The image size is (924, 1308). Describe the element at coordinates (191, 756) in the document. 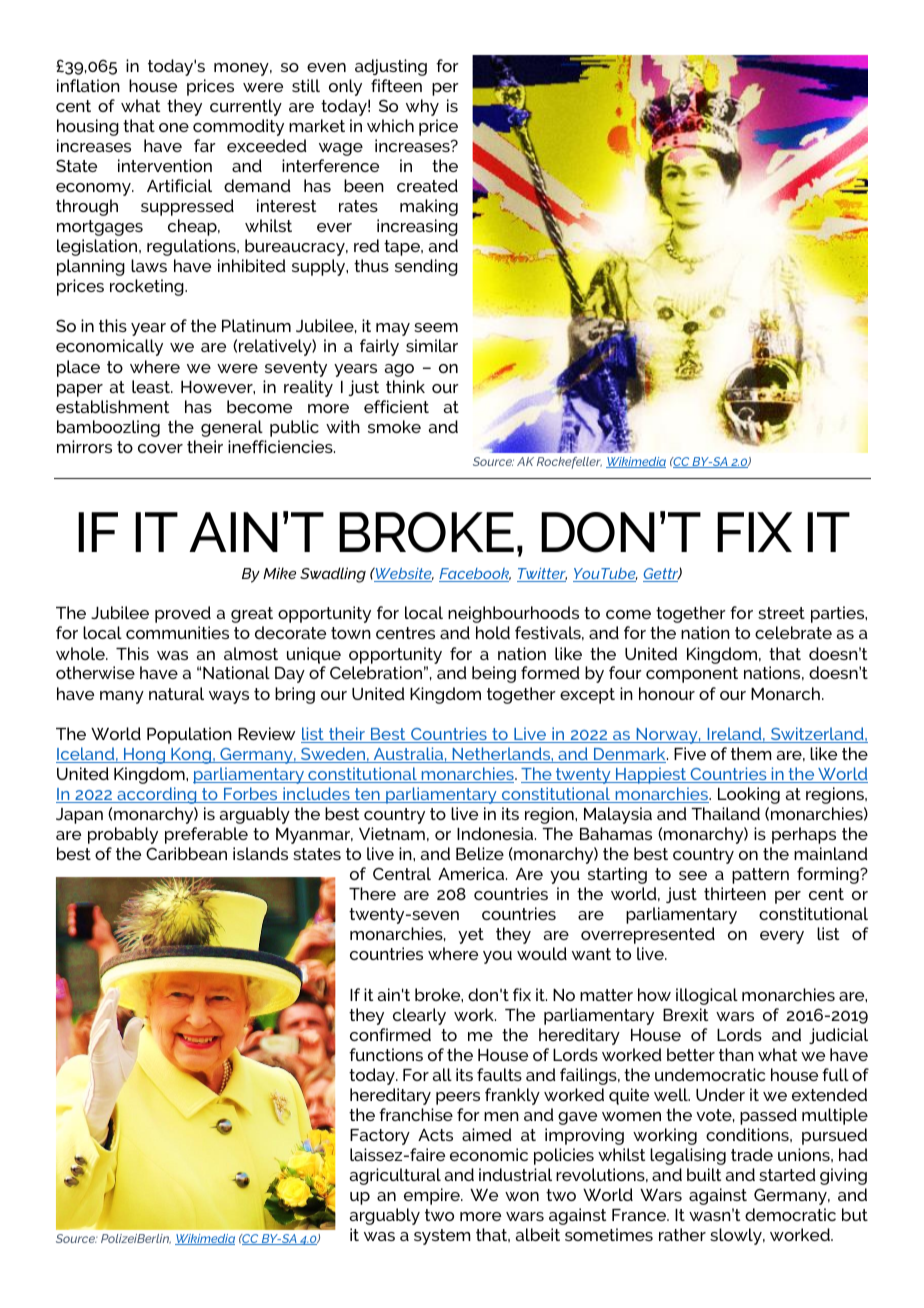

I see `Kong` at that location.
